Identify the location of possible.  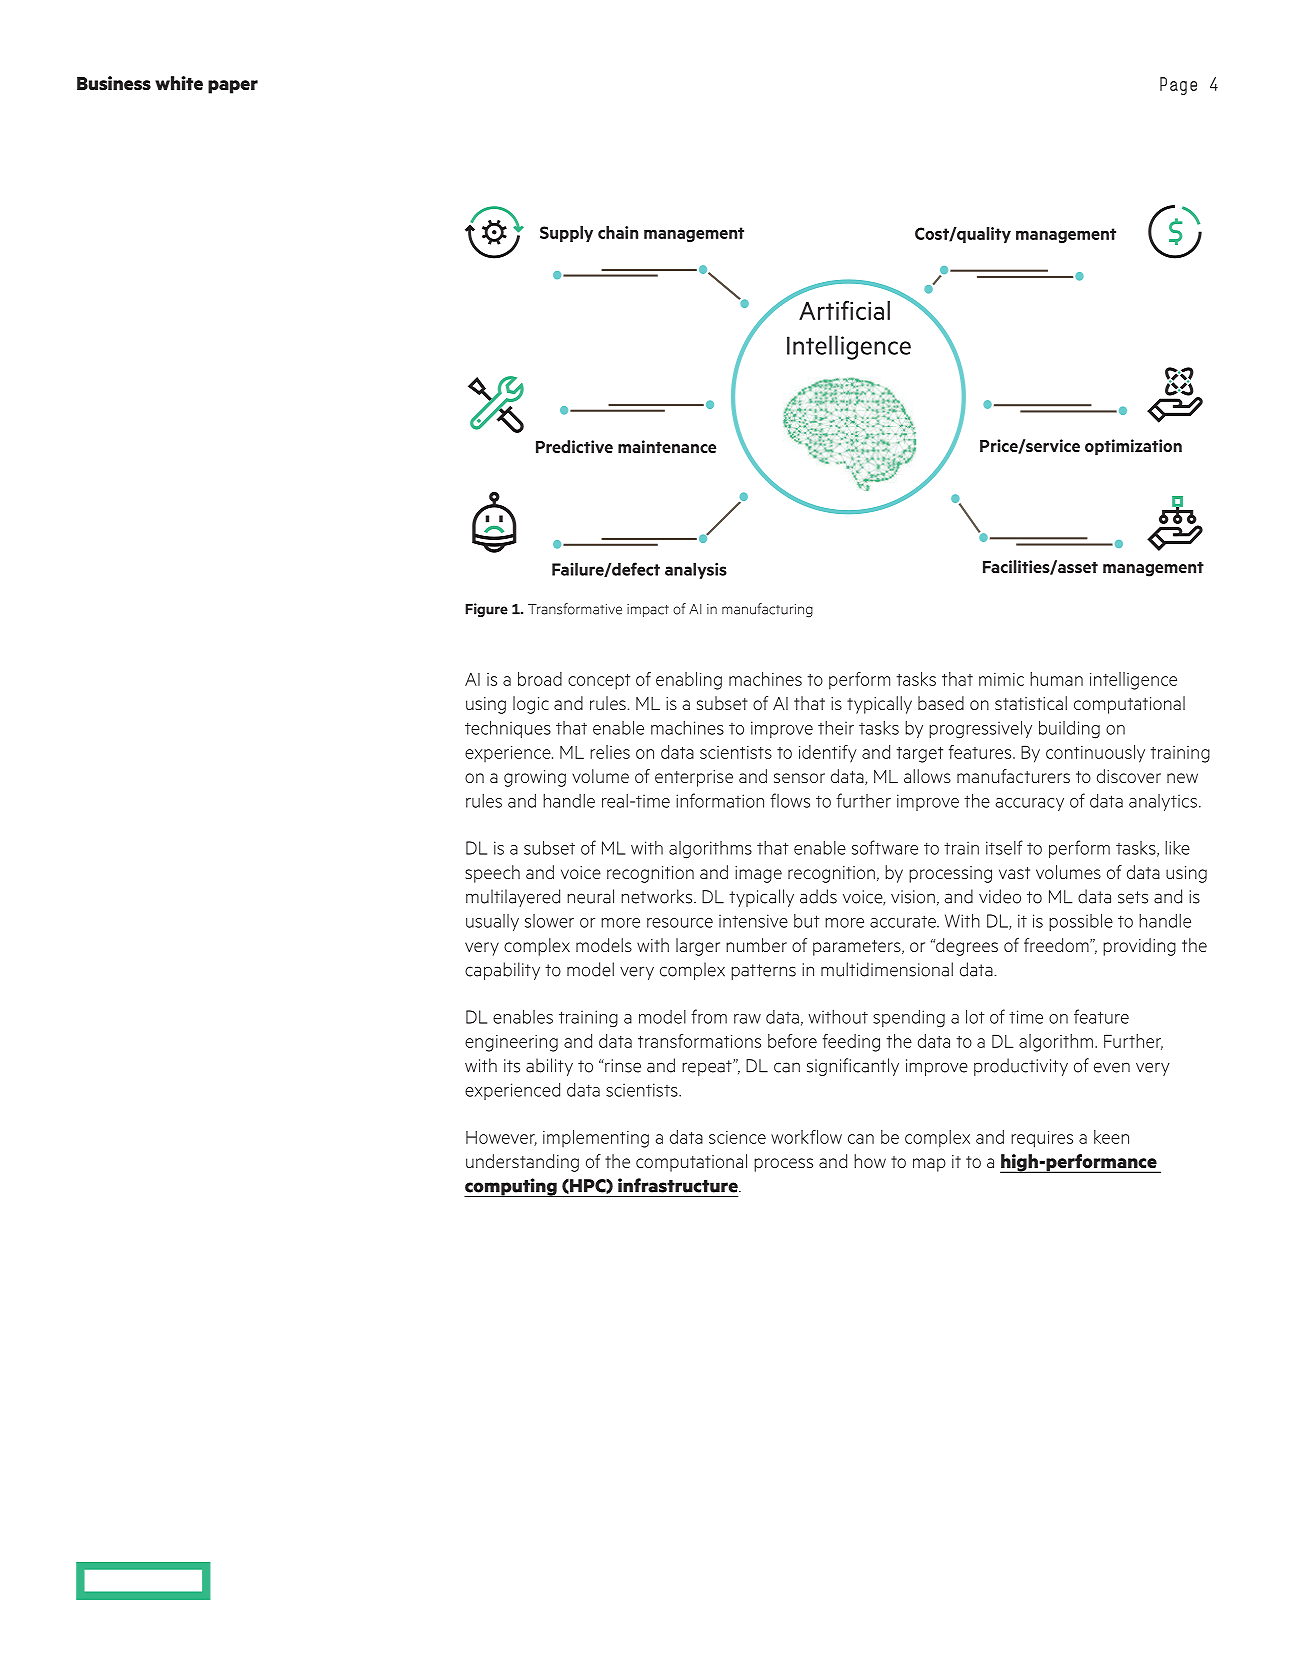
(1081, 922).
